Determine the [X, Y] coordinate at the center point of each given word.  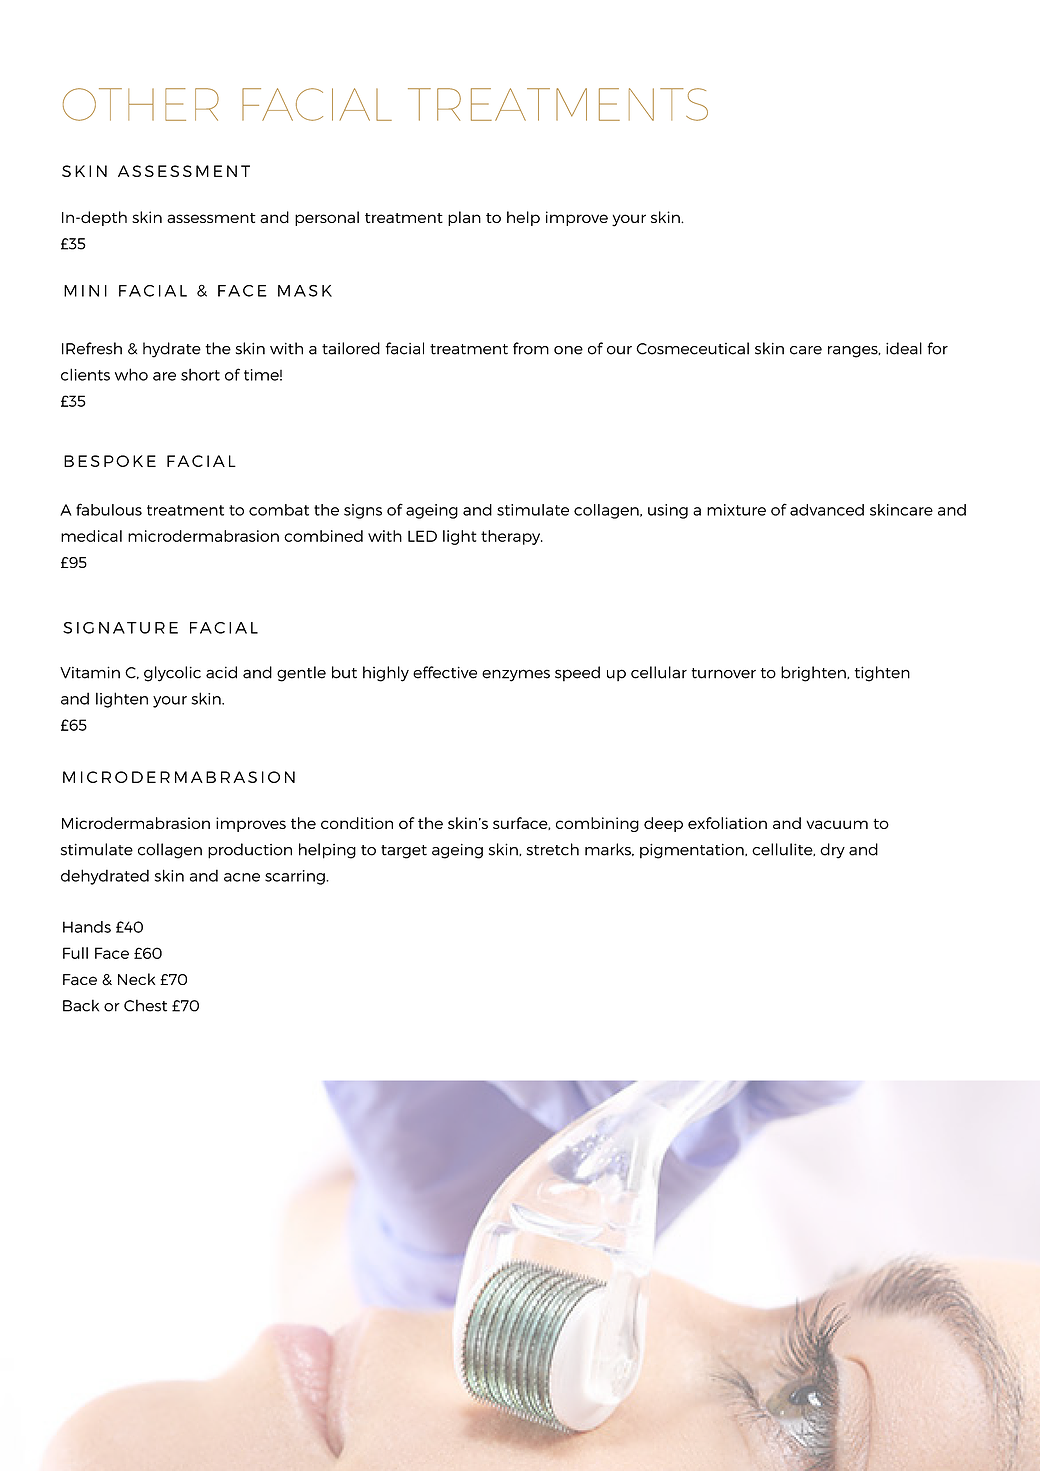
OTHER [141, 104]
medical [91, 536]
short [200, 374]
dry [832, 851]
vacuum [837, 824]
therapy [512, 537]
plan [464, 218]
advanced [827, 510]
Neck [136, 979]
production [250, 851]
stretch [553, 849]
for [937, 348]
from [531, 348]
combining [597, 824]
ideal [904, 348]
